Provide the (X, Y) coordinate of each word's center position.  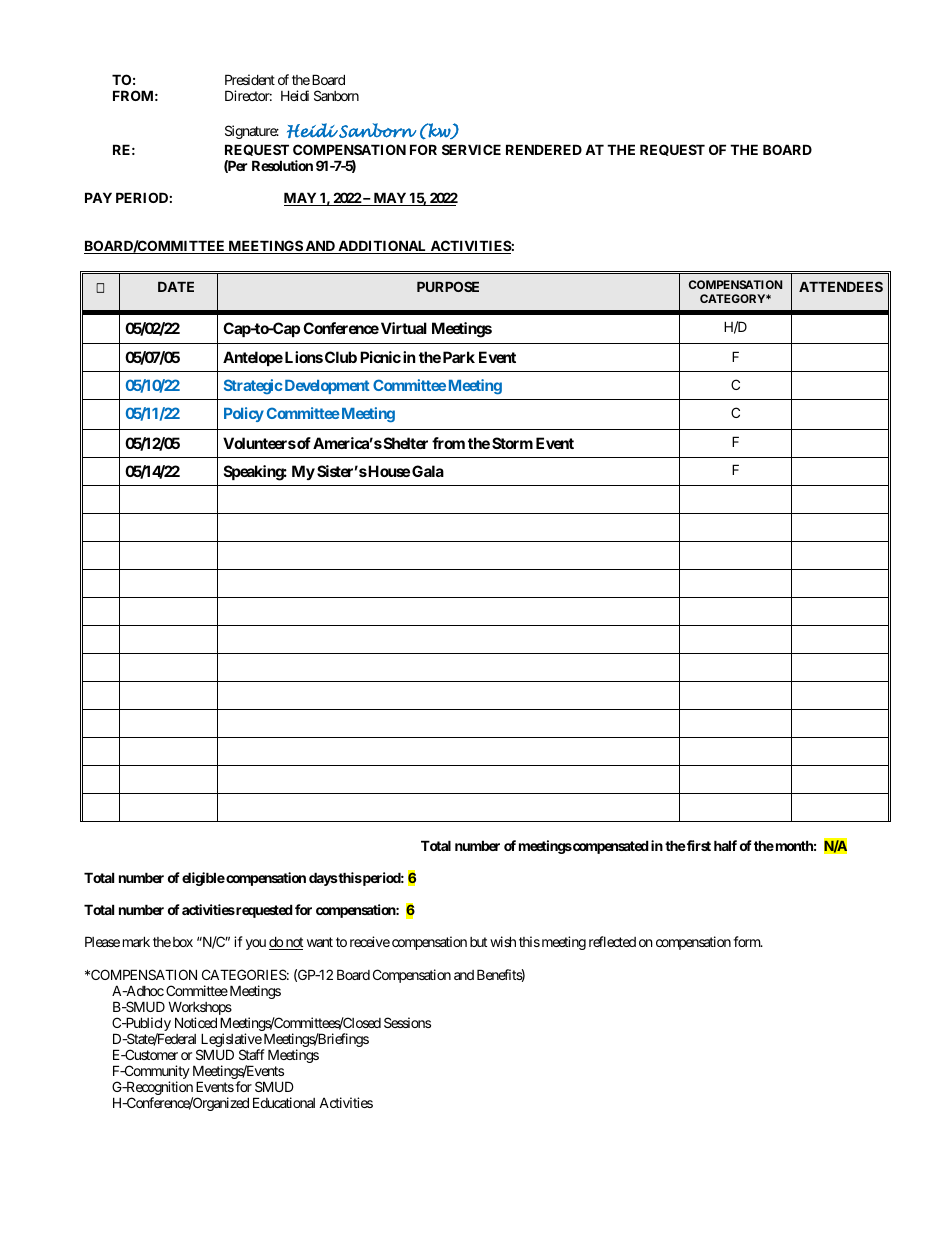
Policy (244, 414)
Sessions (407, 1022)
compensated (610, 847)
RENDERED (544, 149)
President (250, 79)
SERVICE (471, 149)
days (323, 879)
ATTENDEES (841, 286)
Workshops (200, 1009)
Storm (512, 443)
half (725, 845)
